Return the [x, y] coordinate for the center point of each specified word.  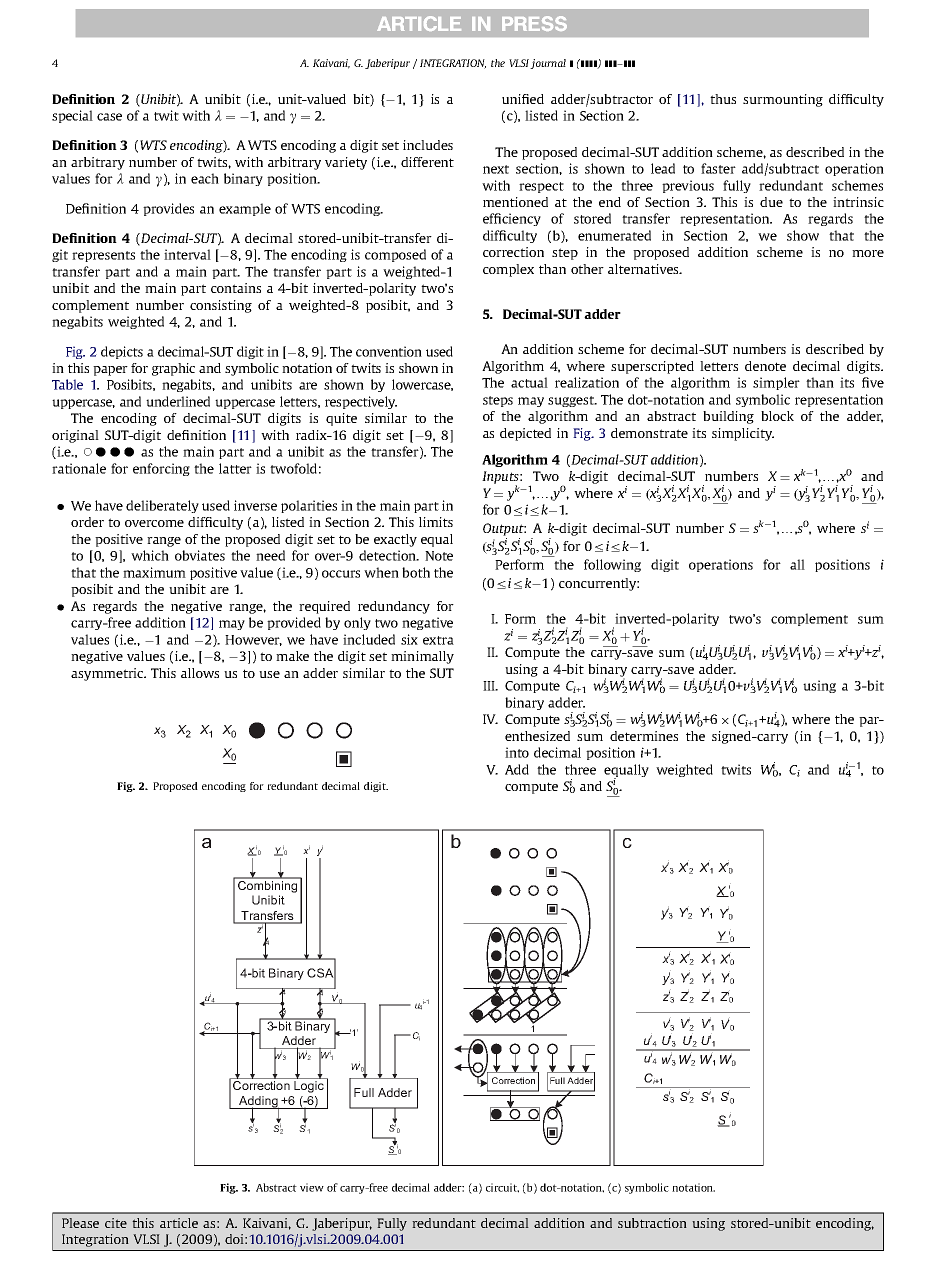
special [72, 116]
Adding [258, 1103]
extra [438, 640]
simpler [776, 383]
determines [644, 736]
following [612, 565]
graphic [173, 369]
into [517, 752]
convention [389, 351]
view [312, 1187]
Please [80, 1223]
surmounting [783, 100]
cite [116, 1223]
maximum [154, 572]
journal [548, 64]
